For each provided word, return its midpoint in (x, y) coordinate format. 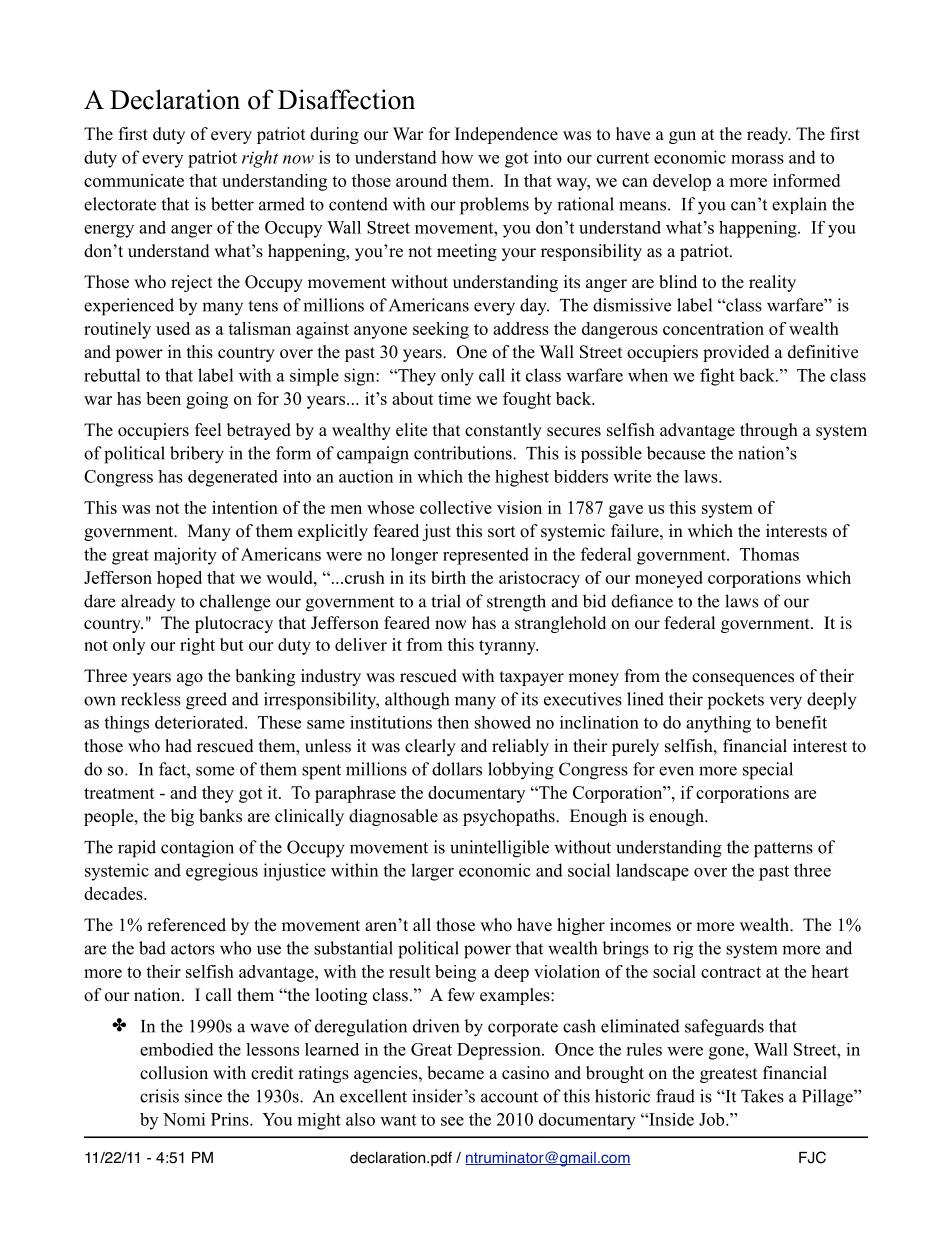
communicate (134, 180)
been (163, 398)
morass (757, 159)
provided (736, 353)
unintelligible (499, 849)
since (203, 1096)
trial (446, 601)
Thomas (769, 554)
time (454, 398)
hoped (179, 579)
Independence (506, 135)
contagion (197, 849)
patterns (783, 850)
